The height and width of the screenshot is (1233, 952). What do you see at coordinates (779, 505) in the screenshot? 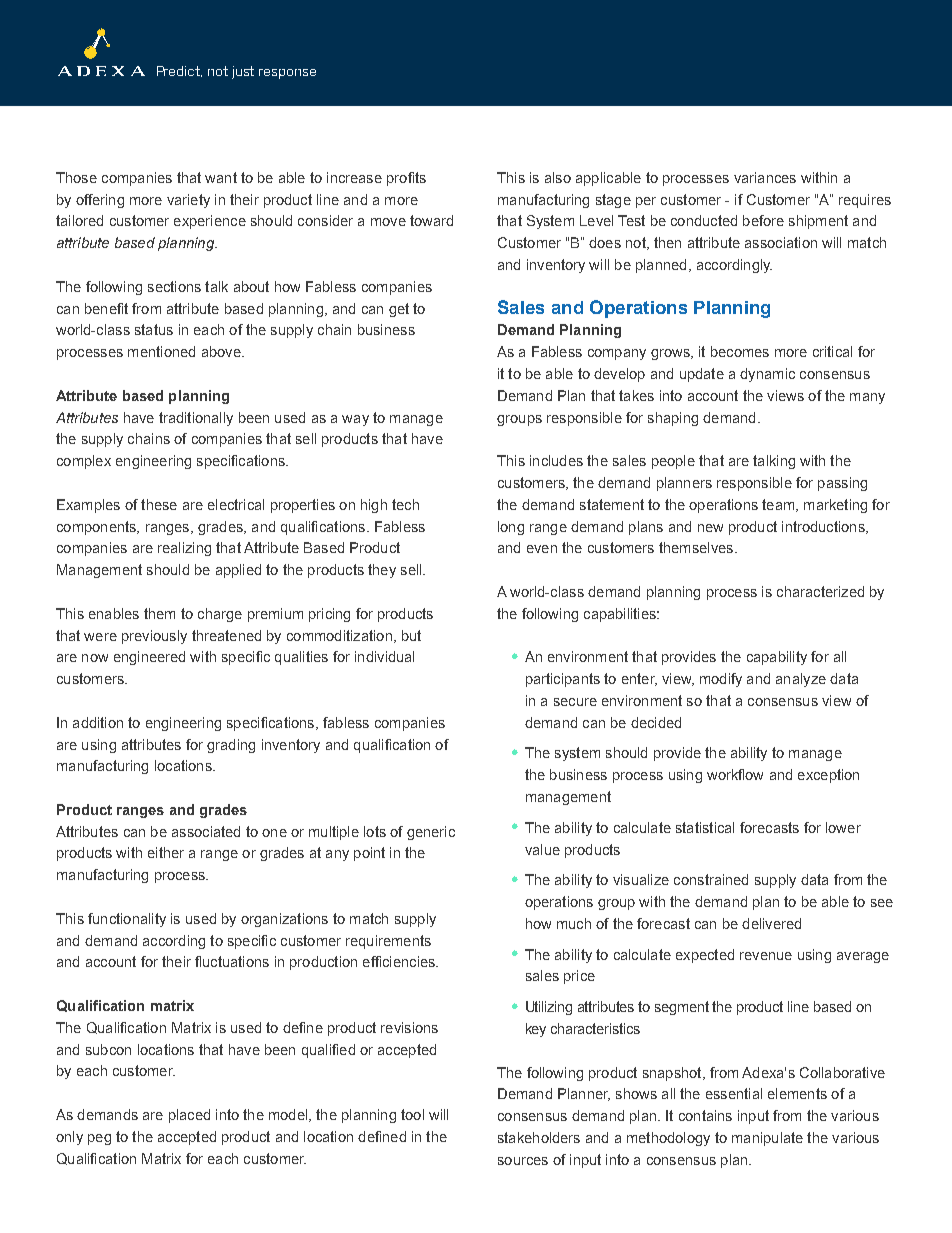
I see `team` at bounding box center [779, 505].
